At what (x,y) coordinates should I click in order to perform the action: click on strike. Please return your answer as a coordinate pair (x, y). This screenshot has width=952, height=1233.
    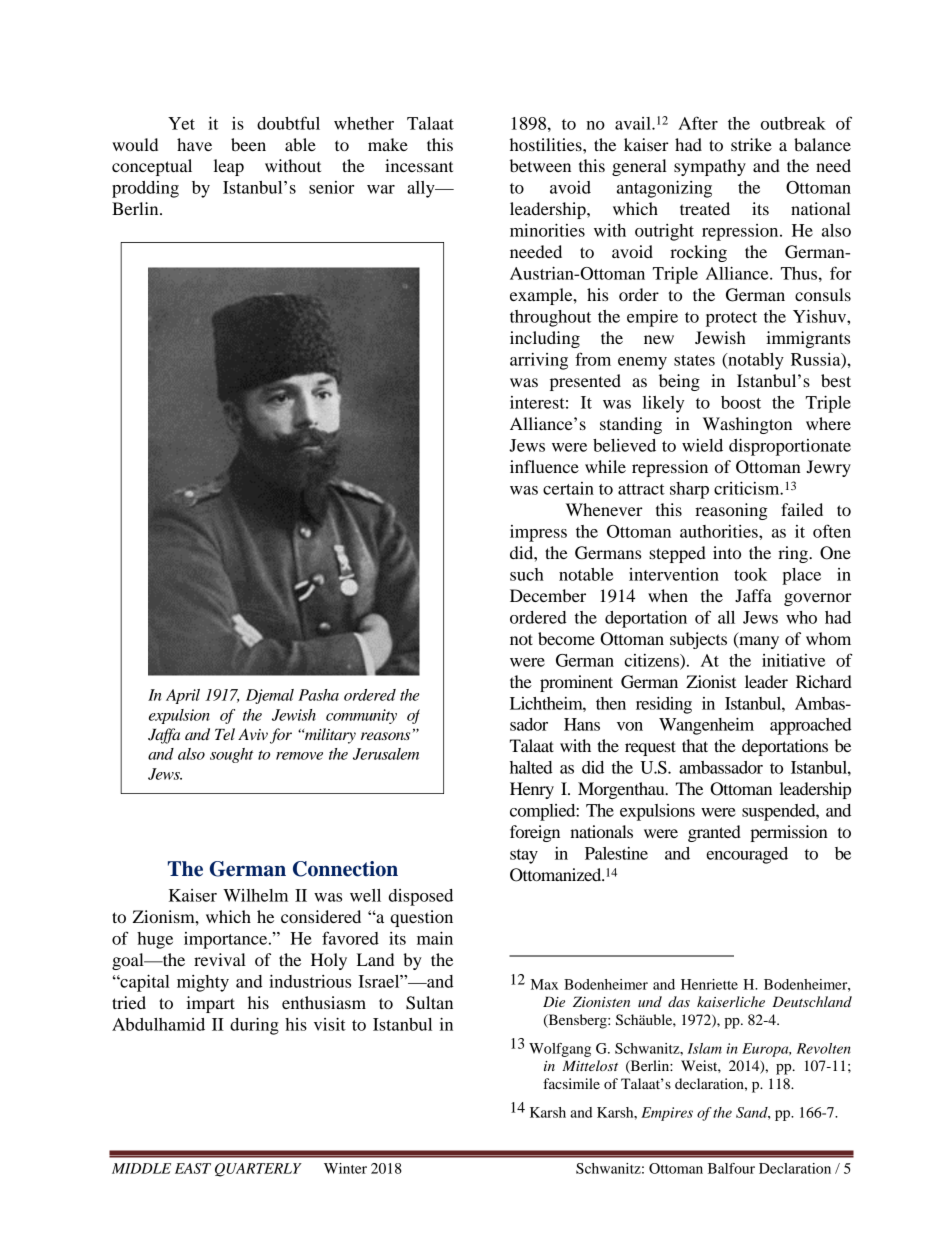
    Looking at the image, I should click on (751, 144).
